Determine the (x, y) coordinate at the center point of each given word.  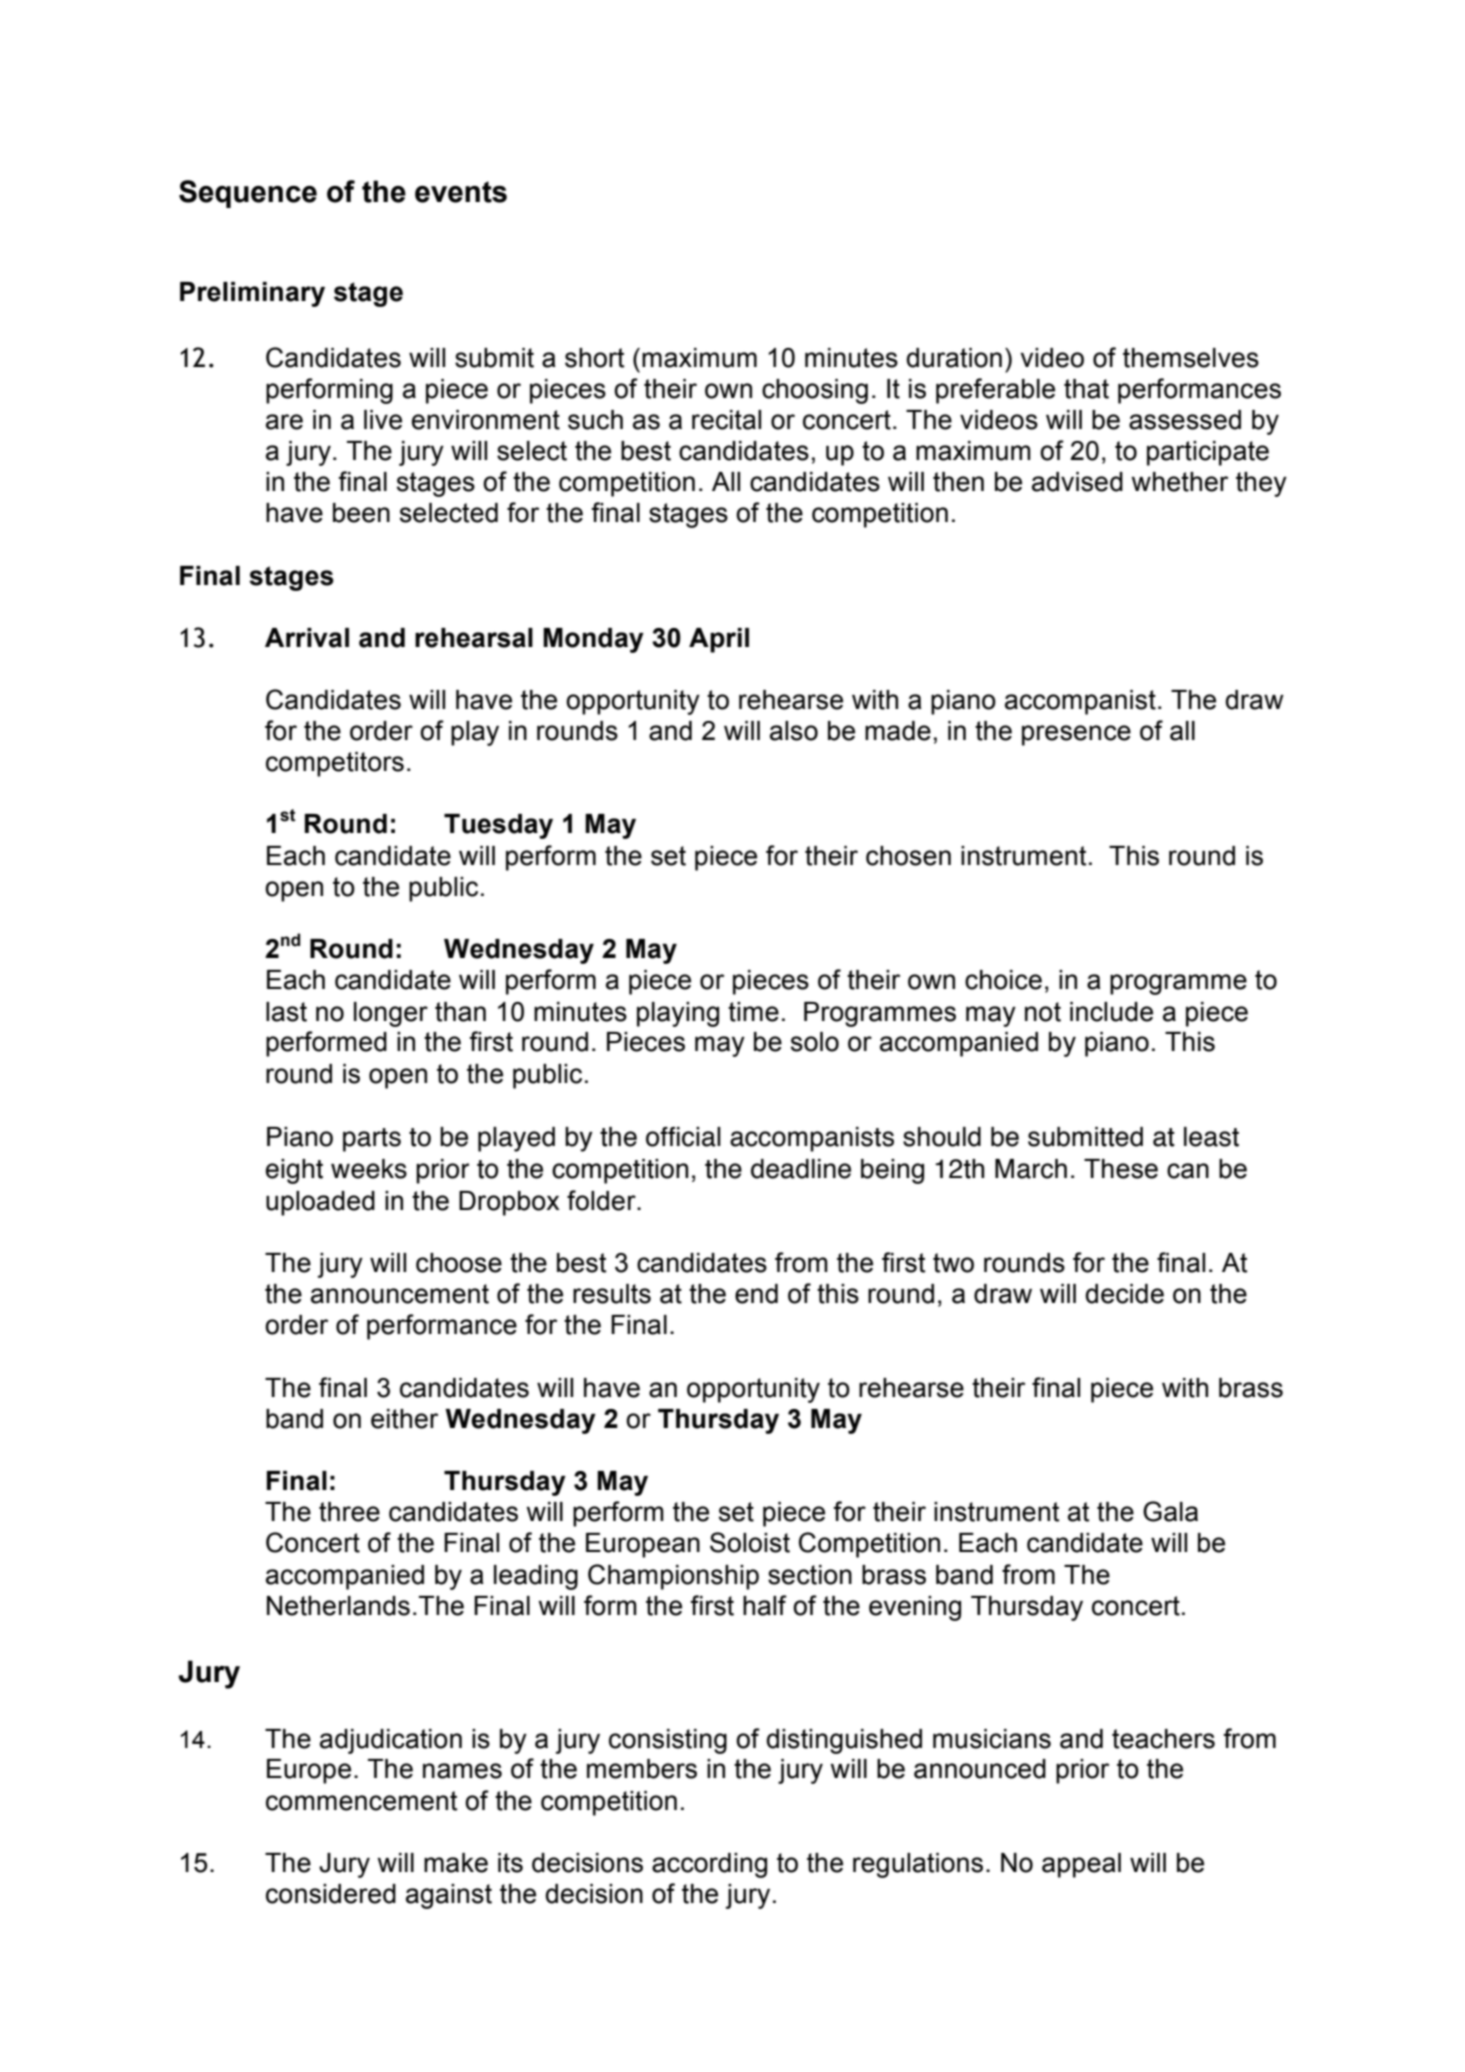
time (753, 1012)
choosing (815, 391)
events (461, 192)
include (1111, 1012)
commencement (362, 1801)
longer (391, 1014)
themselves (1191, 358)
